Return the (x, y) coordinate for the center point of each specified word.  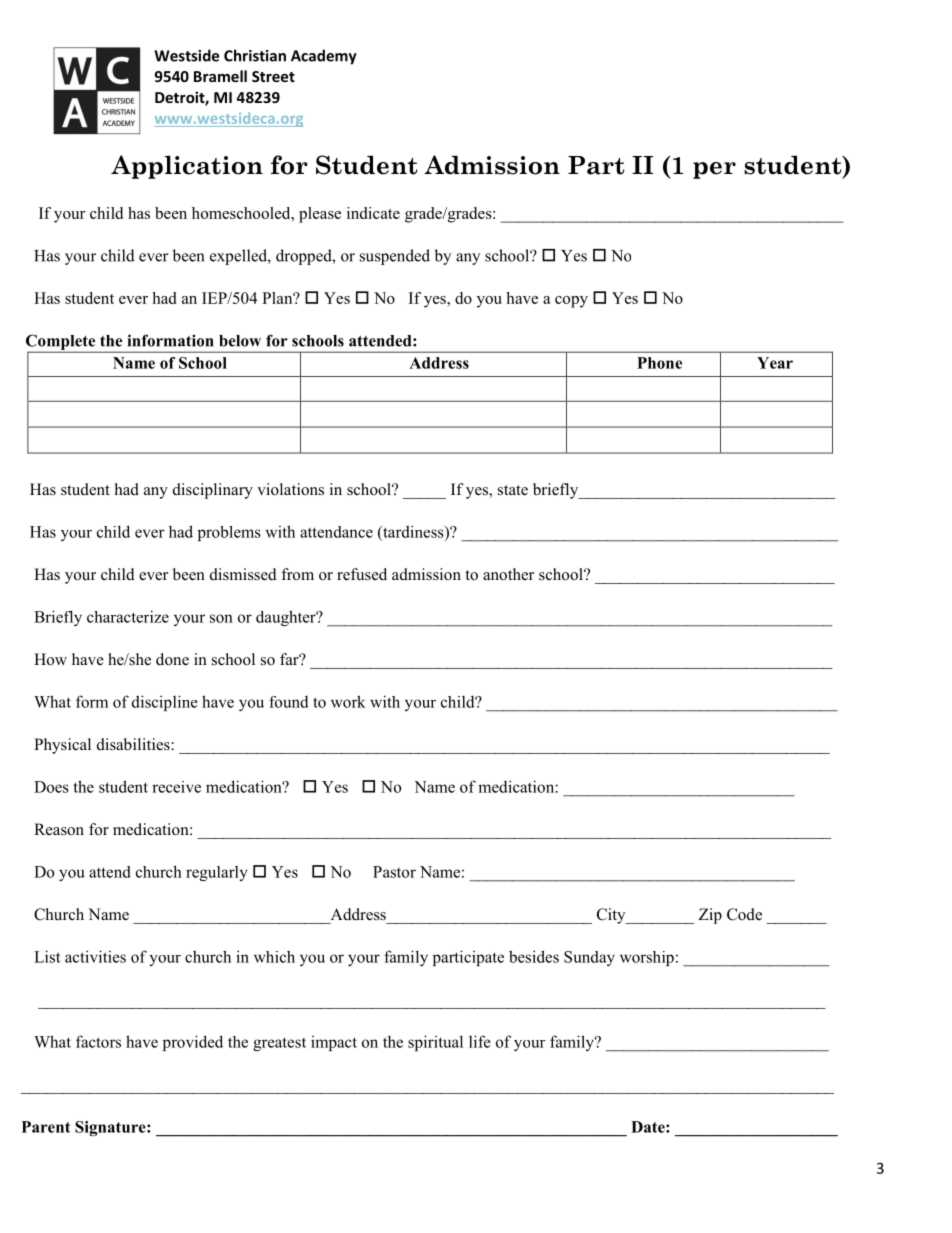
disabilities (134, 744)
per (714, 170)
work (348, 701)
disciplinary (213, 491)
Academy (324, 57)
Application (187, 167)
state (513, 490)
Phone (659, 363)
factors (98, 1041)
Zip (710, 916)
